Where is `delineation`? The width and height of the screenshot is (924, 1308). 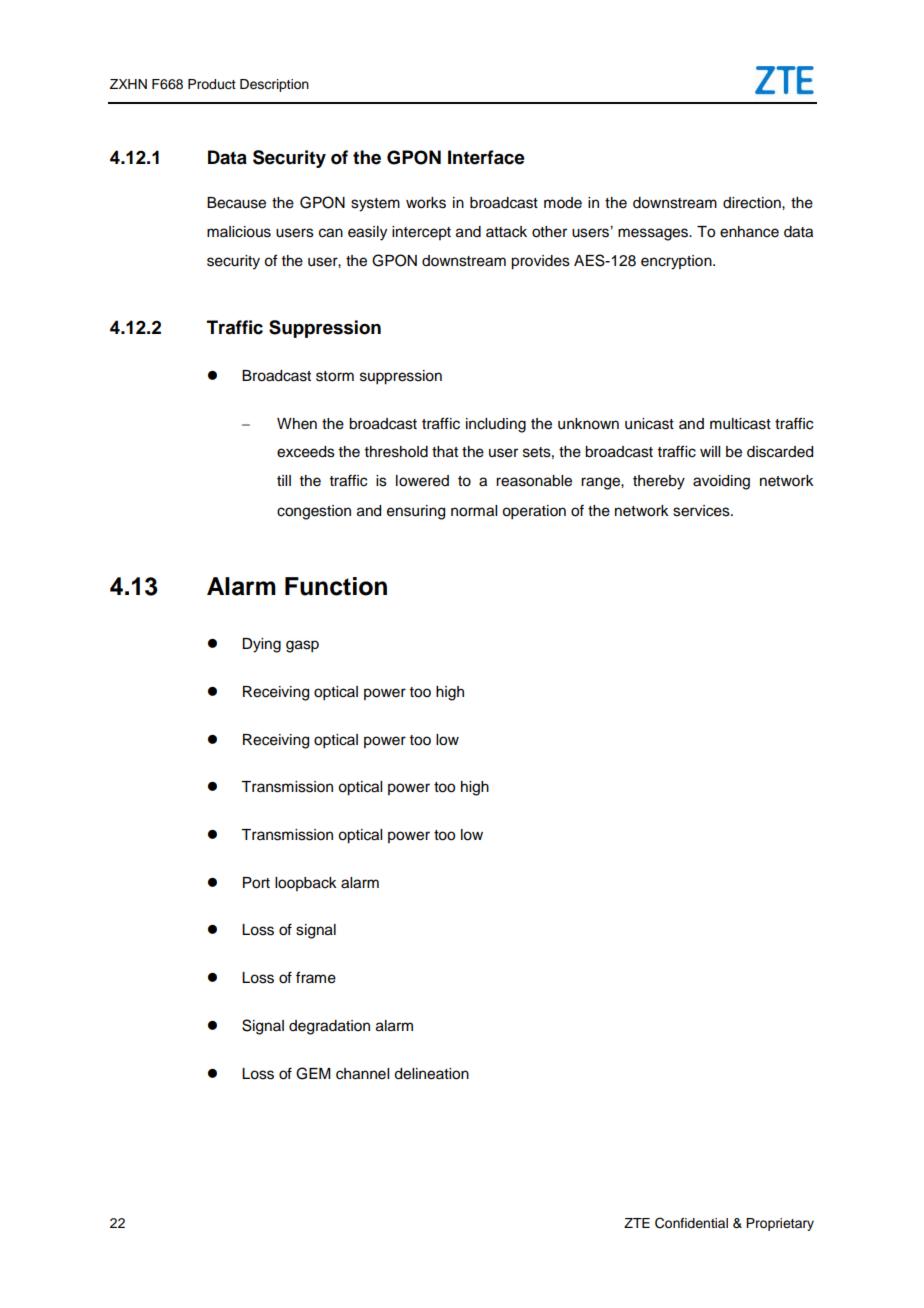
delineation is located at coordinates (431, 1074).
